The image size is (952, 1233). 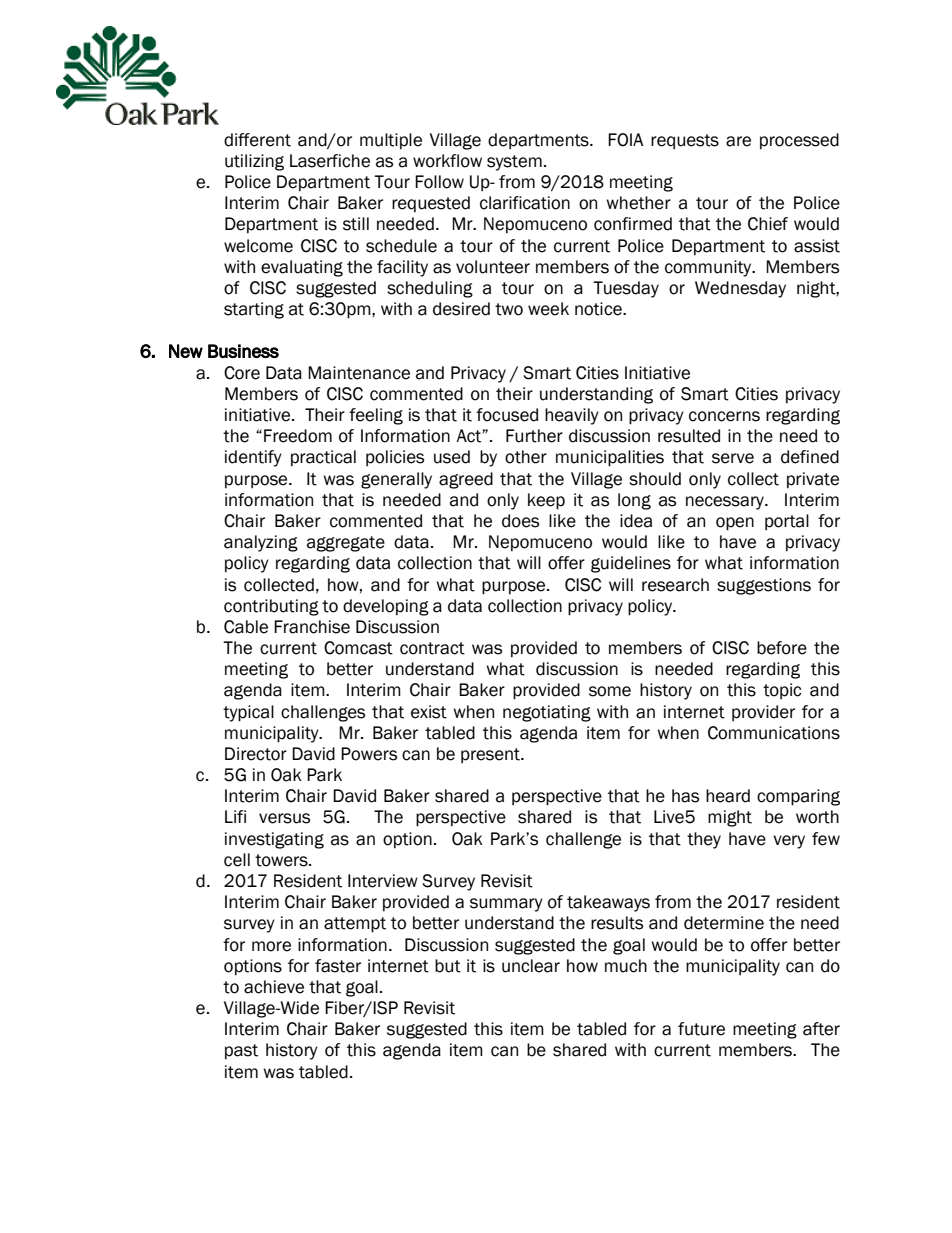 I want to click on summary, so click(x=506, y=905).
